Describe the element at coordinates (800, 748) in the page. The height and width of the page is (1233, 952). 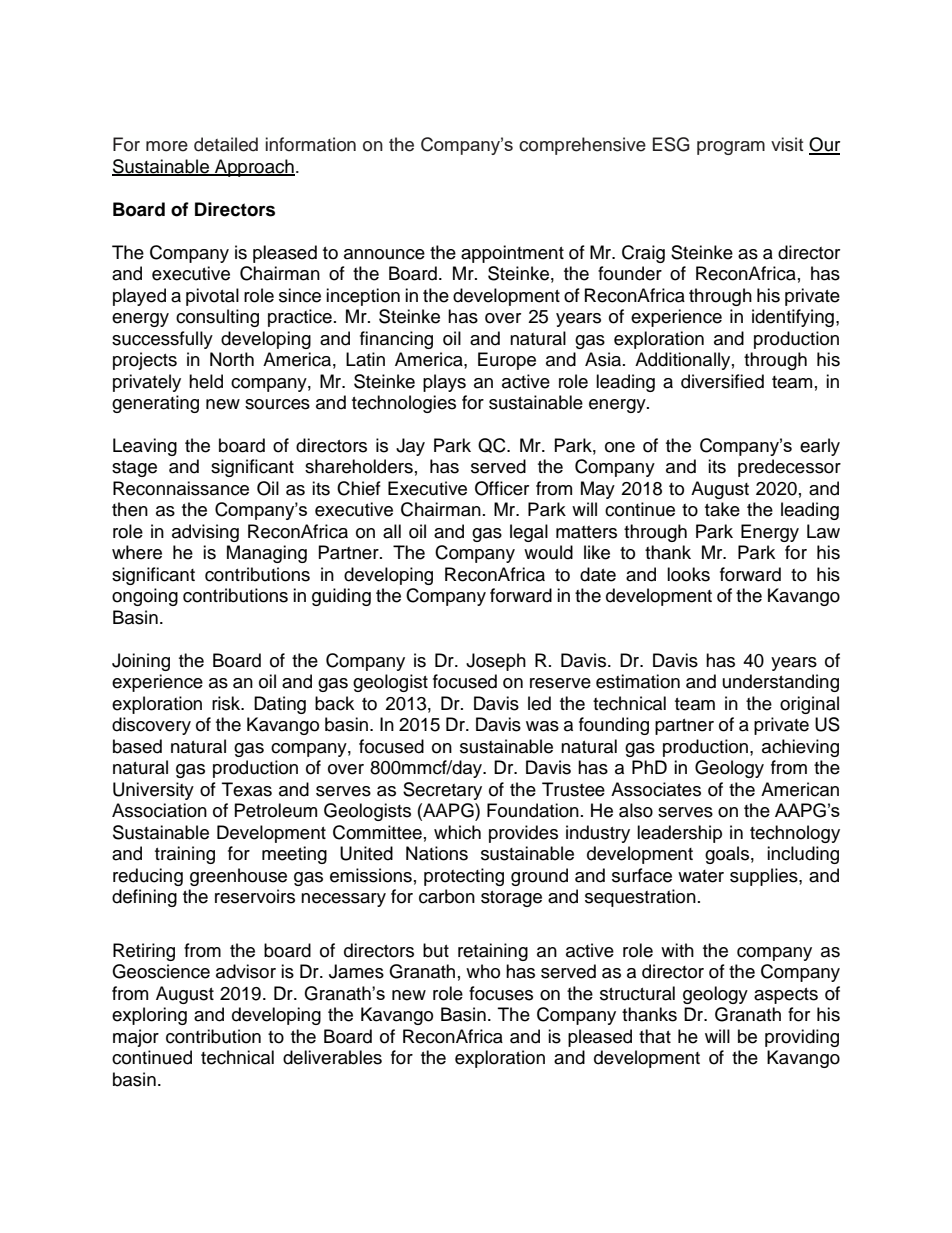
I see `achieving` at that location.
